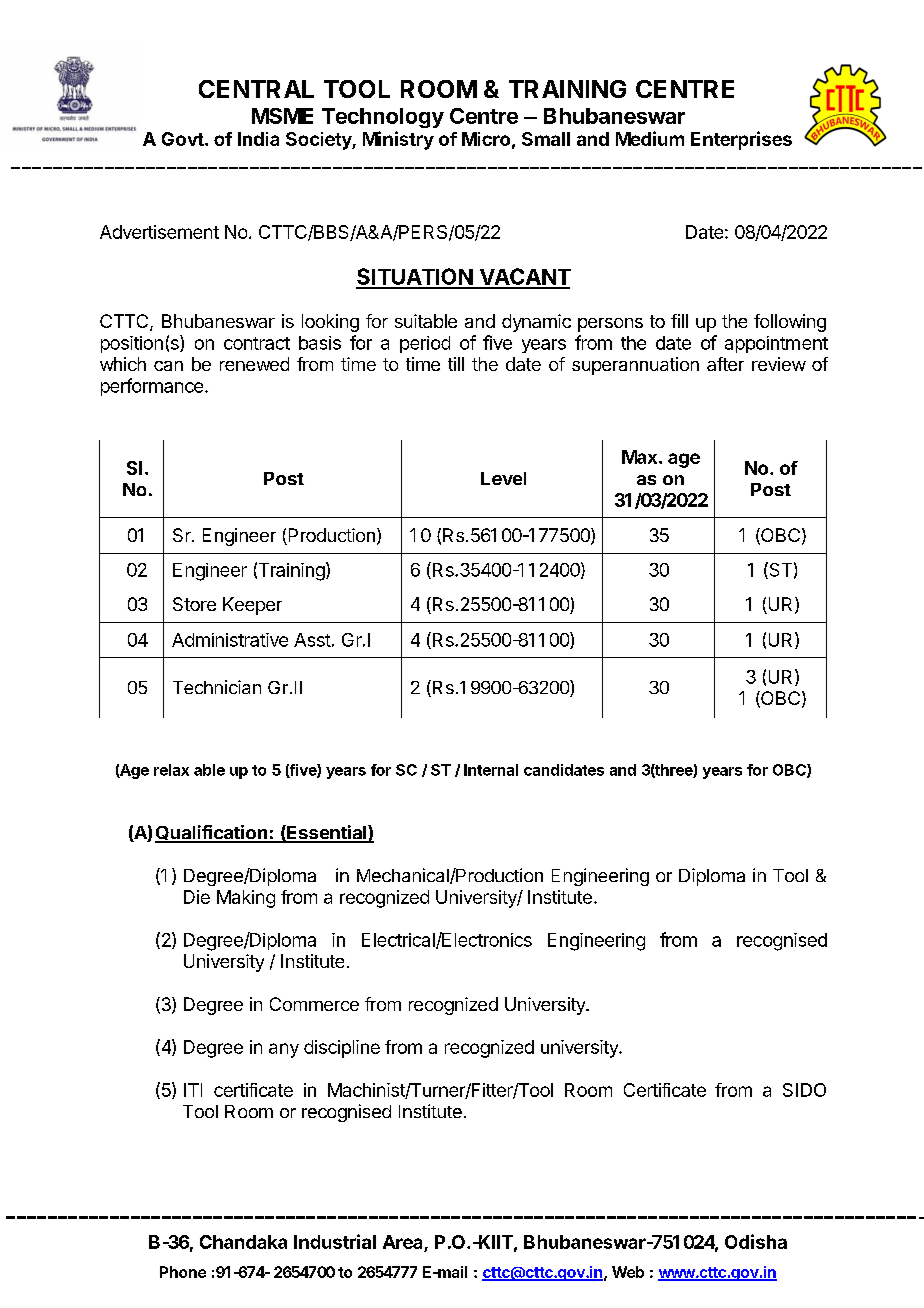 This screenshot has height=1308, width=924. Describe the element at coordinates (152, 387) in the screenshot. I see `performance` at that location.
